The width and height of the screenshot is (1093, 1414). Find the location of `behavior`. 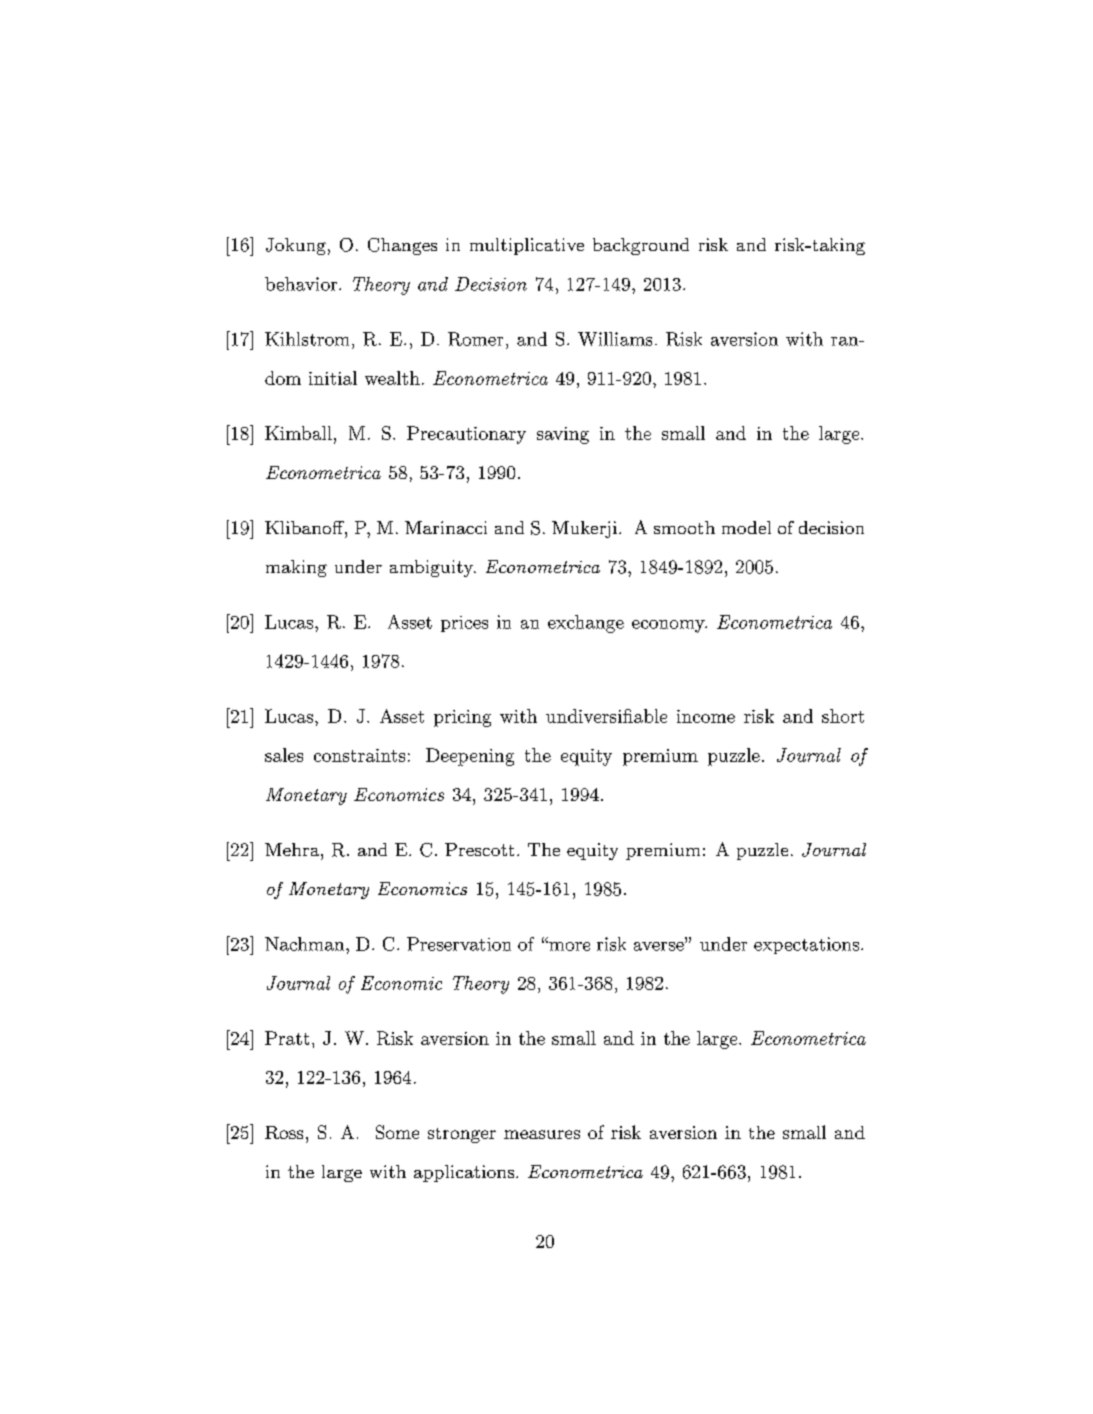

behavior is located at coordinates (302, 284).
